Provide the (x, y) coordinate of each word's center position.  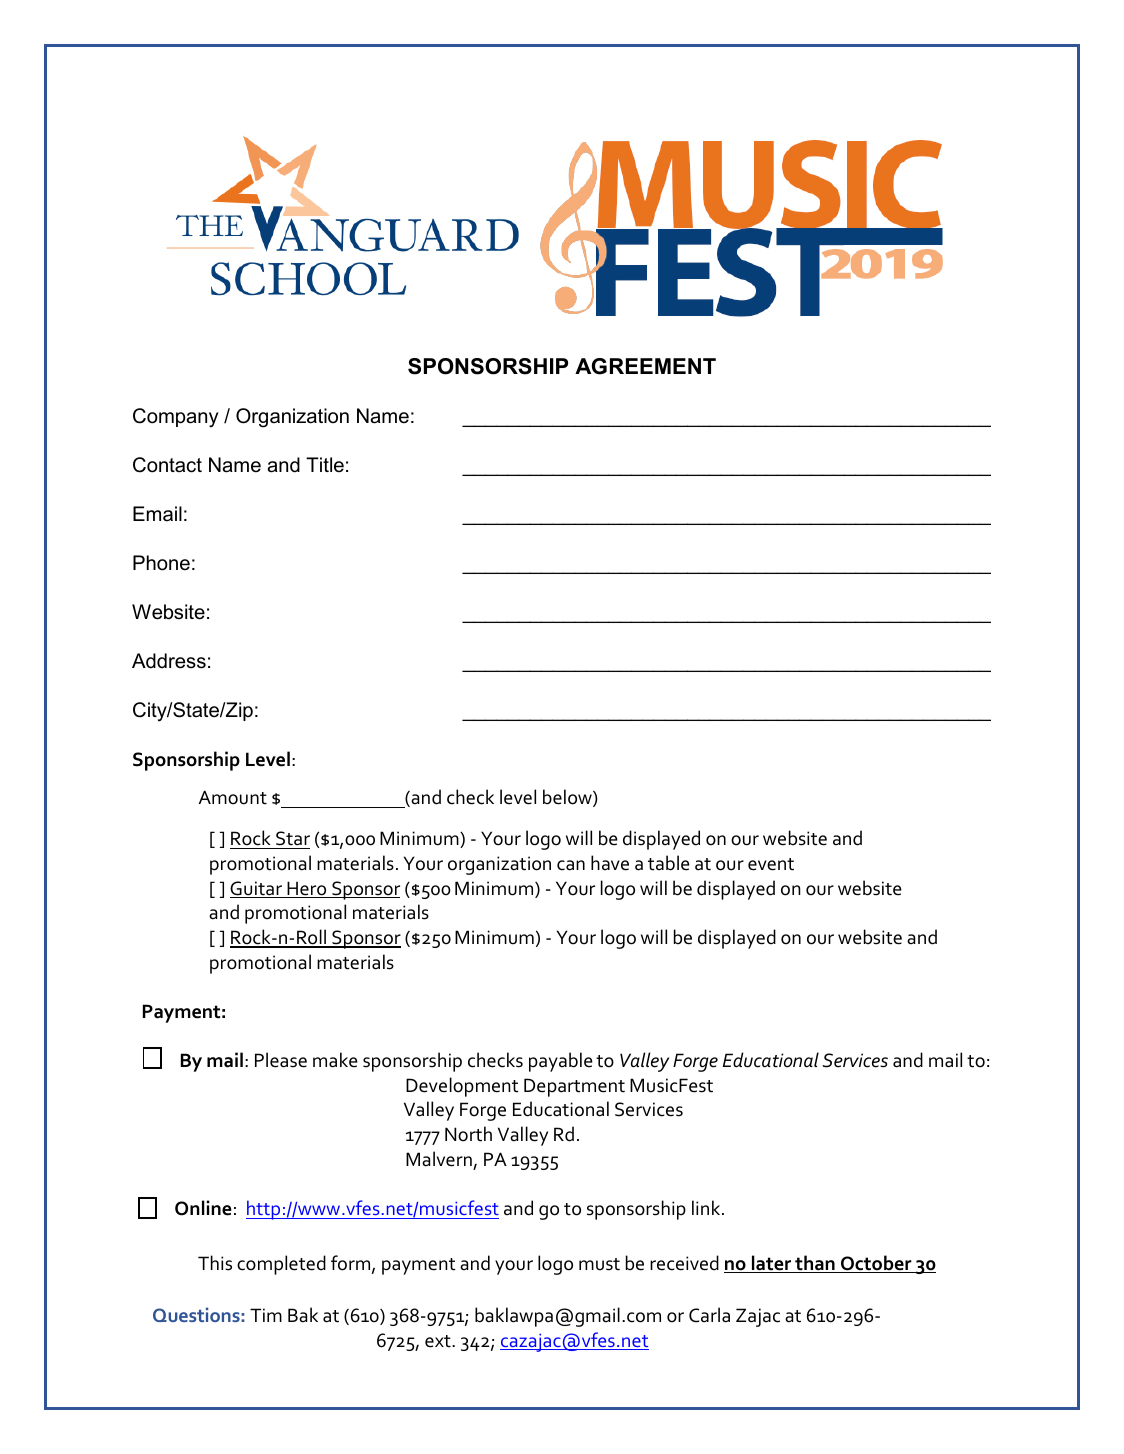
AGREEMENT (645, 366)
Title (325, 465)
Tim (266, 1315)
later (772, 1264)
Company (175, 417)
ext (439, 1341)
